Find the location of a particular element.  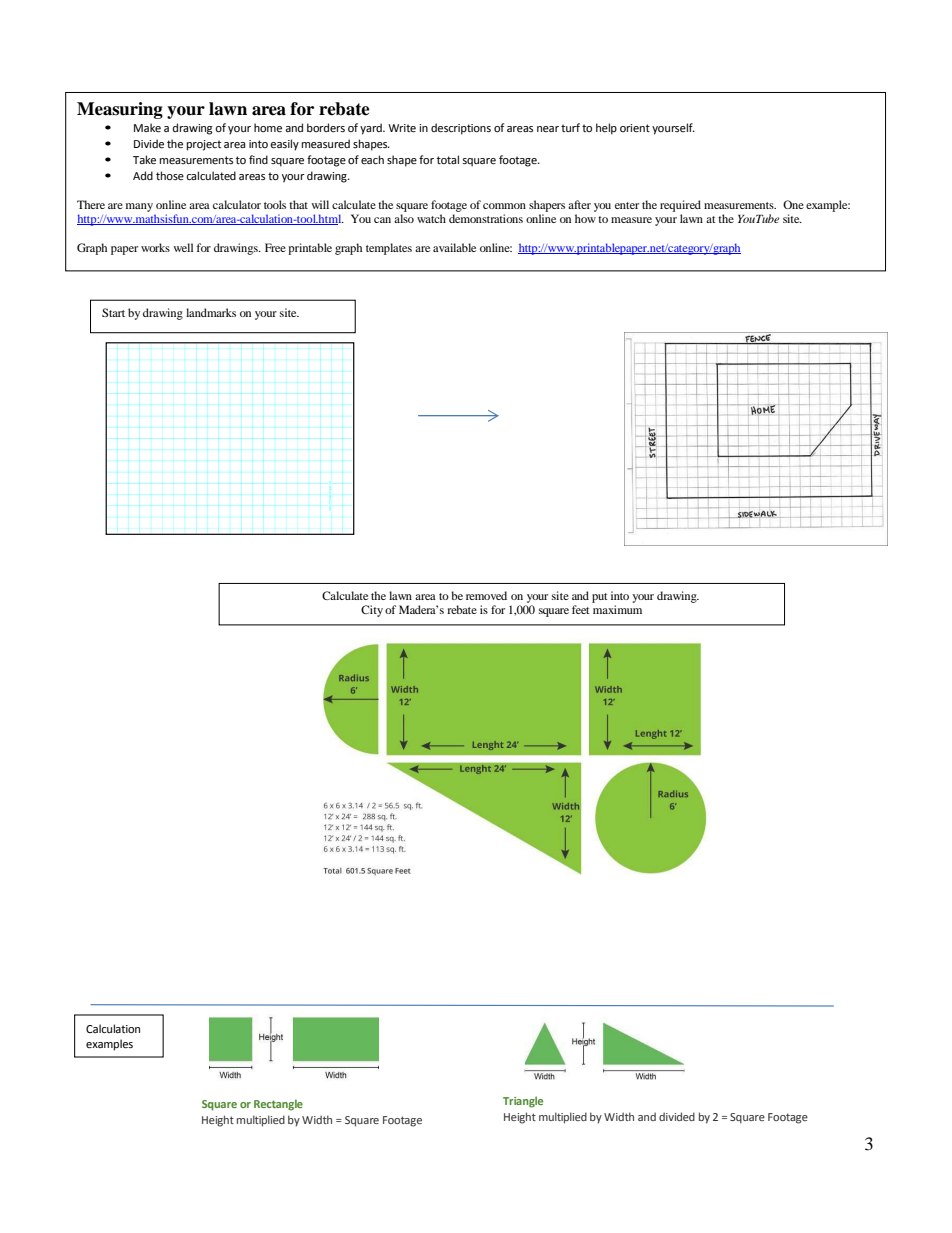

maximum is located at coordinates (617, 609).
